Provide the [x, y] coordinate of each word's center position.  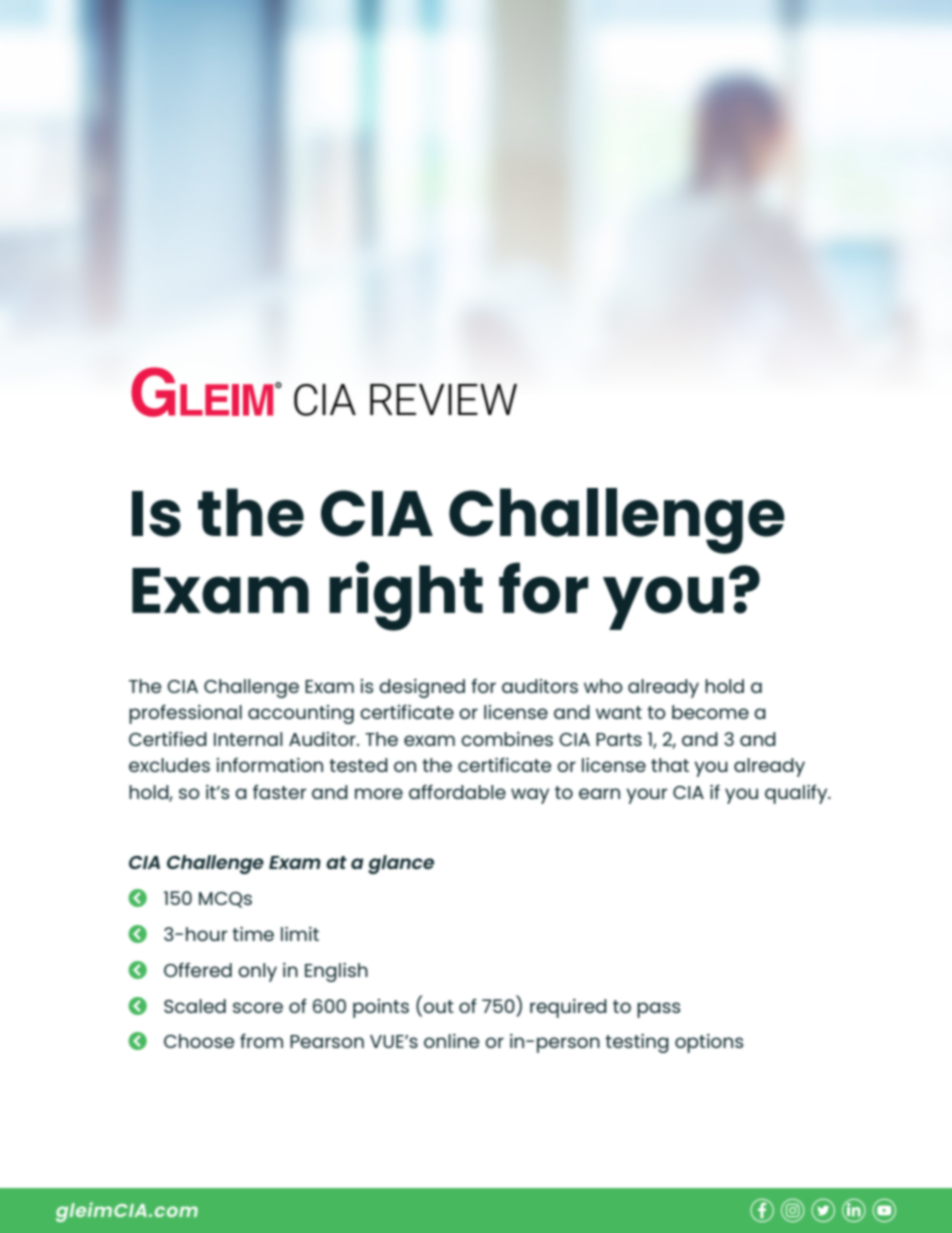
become [710, 712]
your [647, 796]
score [258, 1007]
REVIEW [443, 399]
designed [422, 688]
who [603, 686]
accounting [301, 714]
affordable [457, 792]
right [406, 596]
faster [280, 791]
